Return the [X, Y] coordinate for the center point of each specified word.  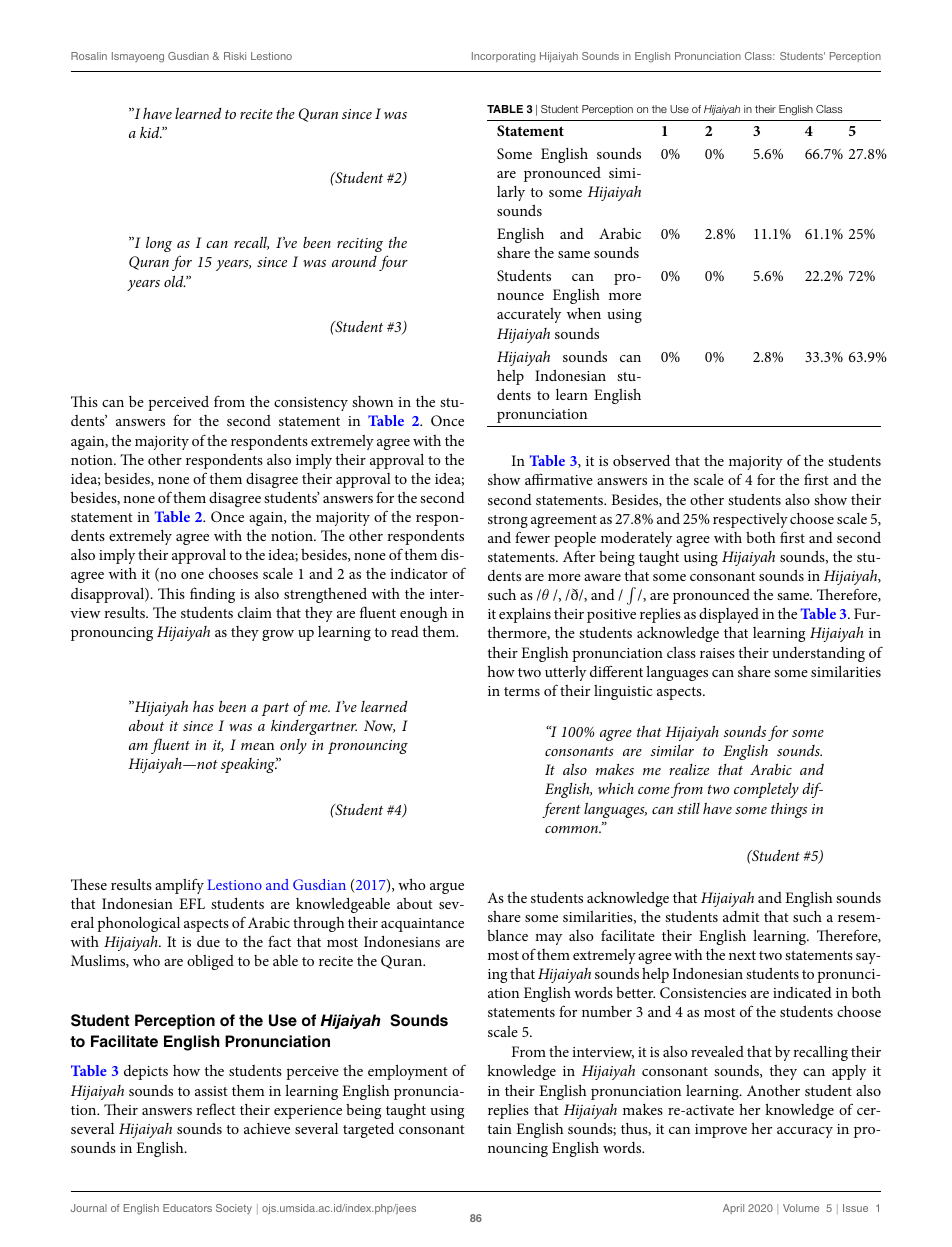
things [789, 810]
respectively [750, 520]
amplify [179, 886]
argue [447, 888]
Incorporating [503, 57]
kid [151, 132]
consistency [311, 404]
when [584, 313]
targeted [368, 1130]
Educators [187, 1208]
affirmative [559, 479]
